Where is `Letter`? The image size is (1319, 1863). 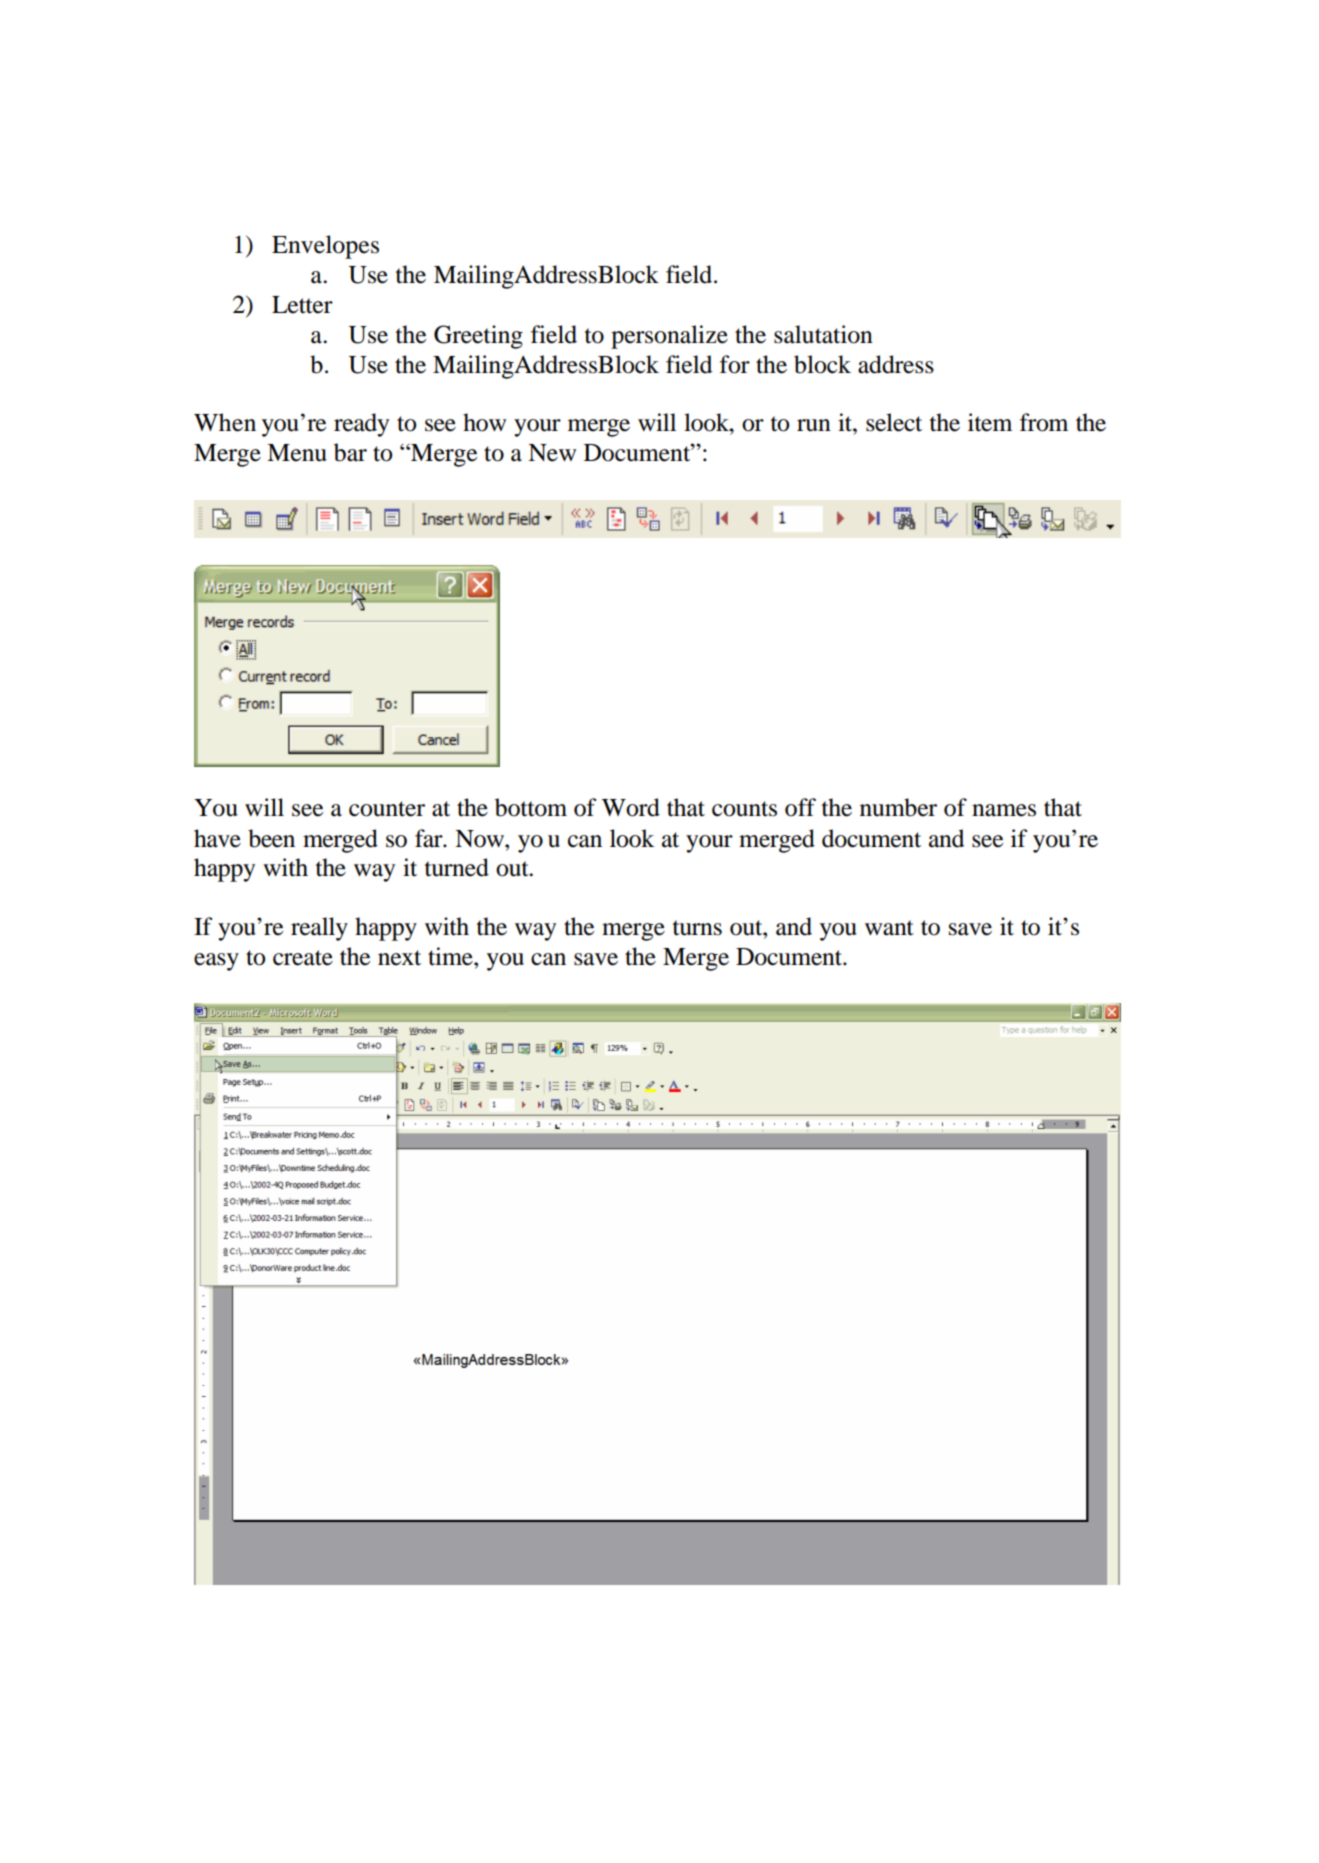
Letter is located at coordinates (302, 305).
